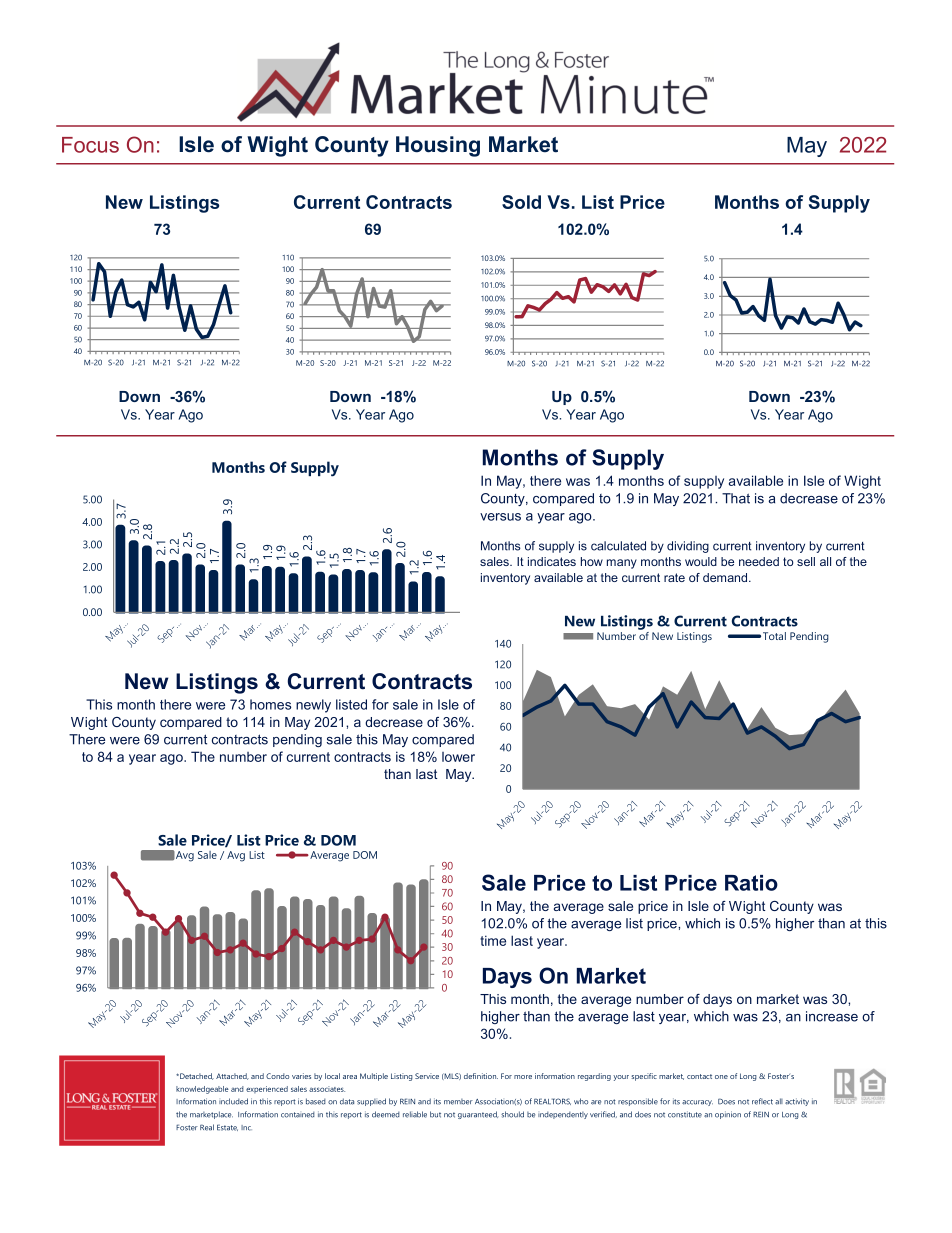 The width and height of the page is (952, 1233). I want to click on That, so click(736, 498).
